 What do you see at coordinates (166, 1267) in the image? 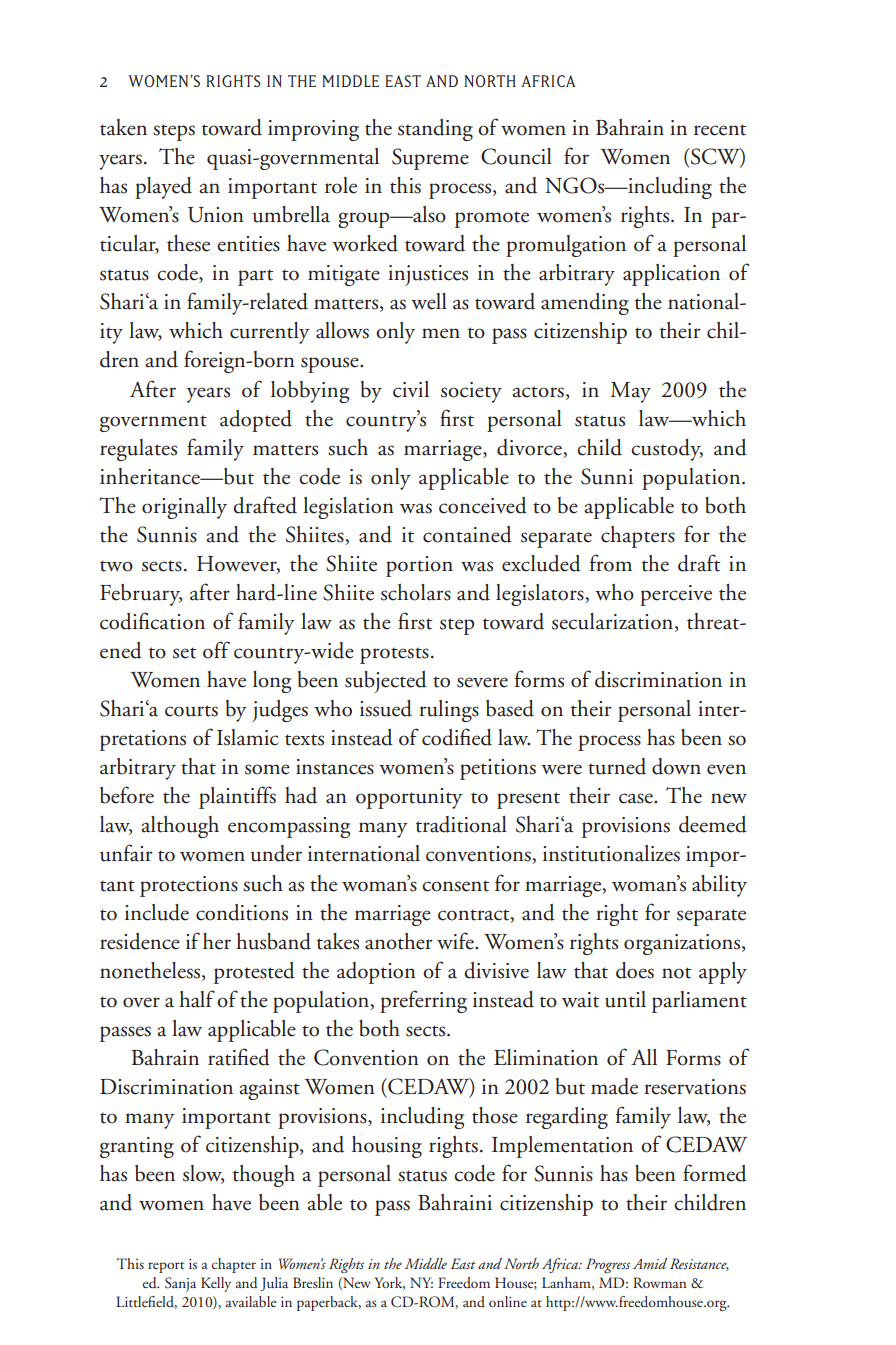
I see `report` at bounding box center [166, 1267].
